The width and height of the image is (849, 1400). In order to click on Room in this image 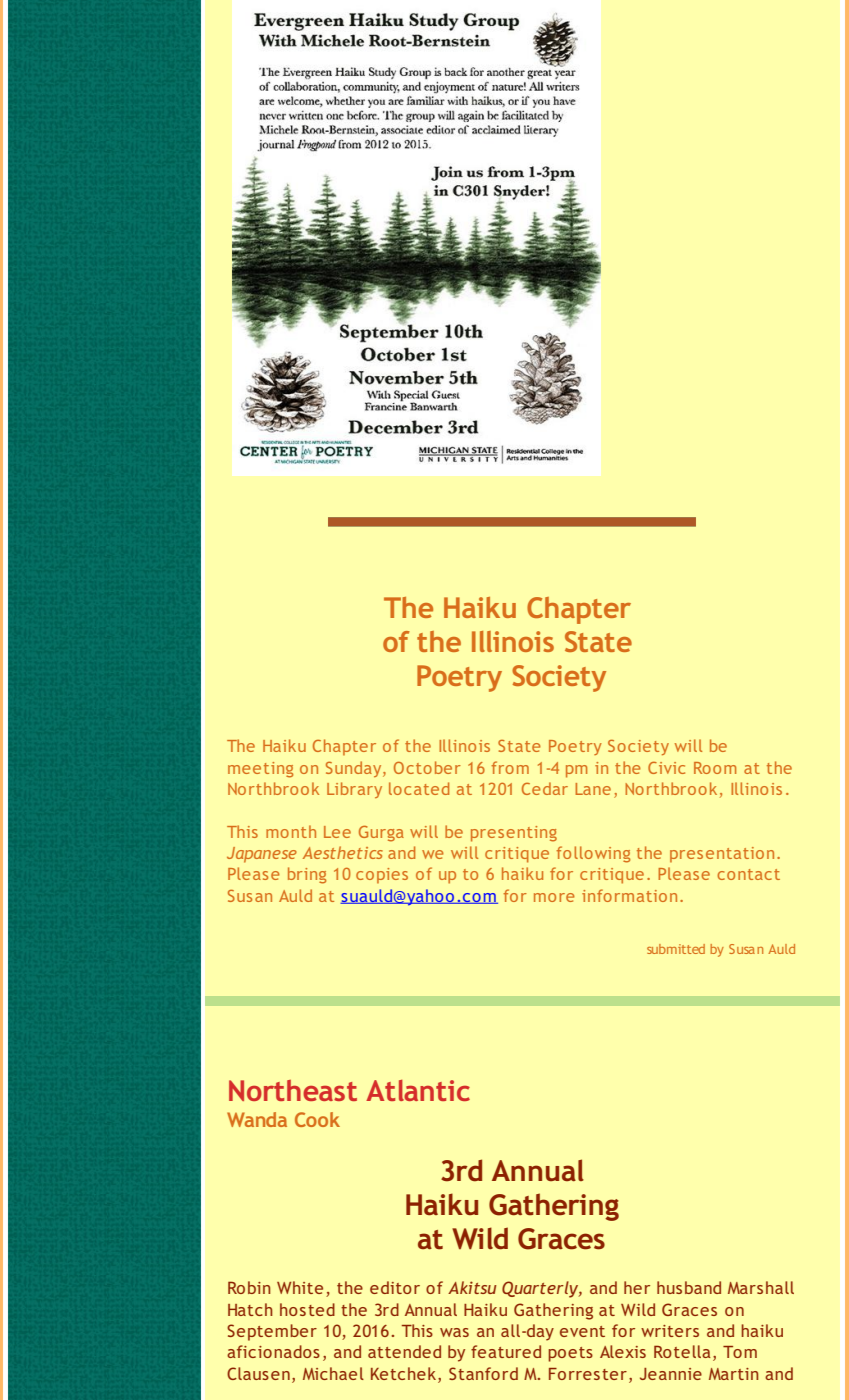, I will do `click(715, 768)`.
